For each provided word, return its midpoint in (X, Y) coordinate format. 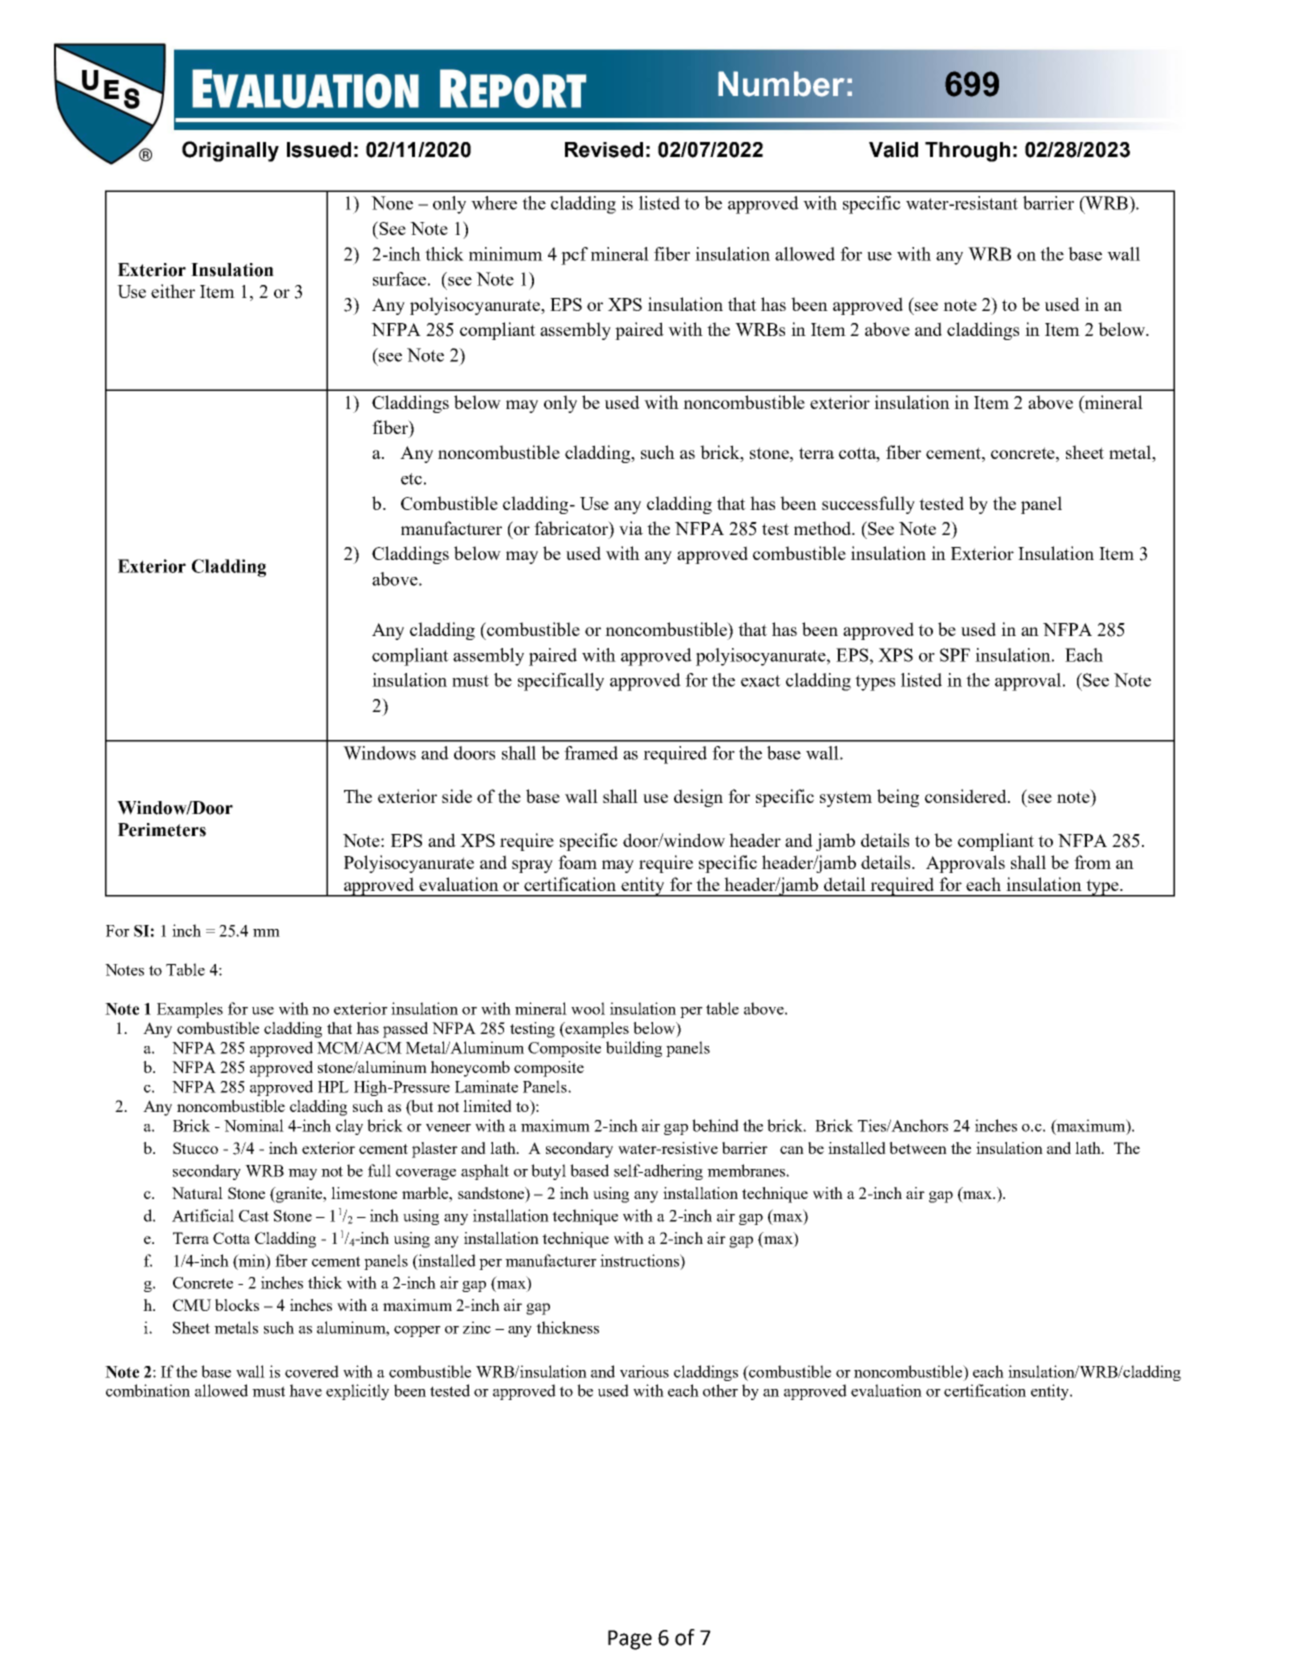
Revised (604, 150)
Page (630, 1640)
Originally (230, 151)
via (631, 528)
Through (967, 152)
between (918, 1148)
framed (591, 753)
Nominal (254, 1125)
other (720, 1390)
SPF (955, 655)
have (305, 1390)
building (634, 1049)
